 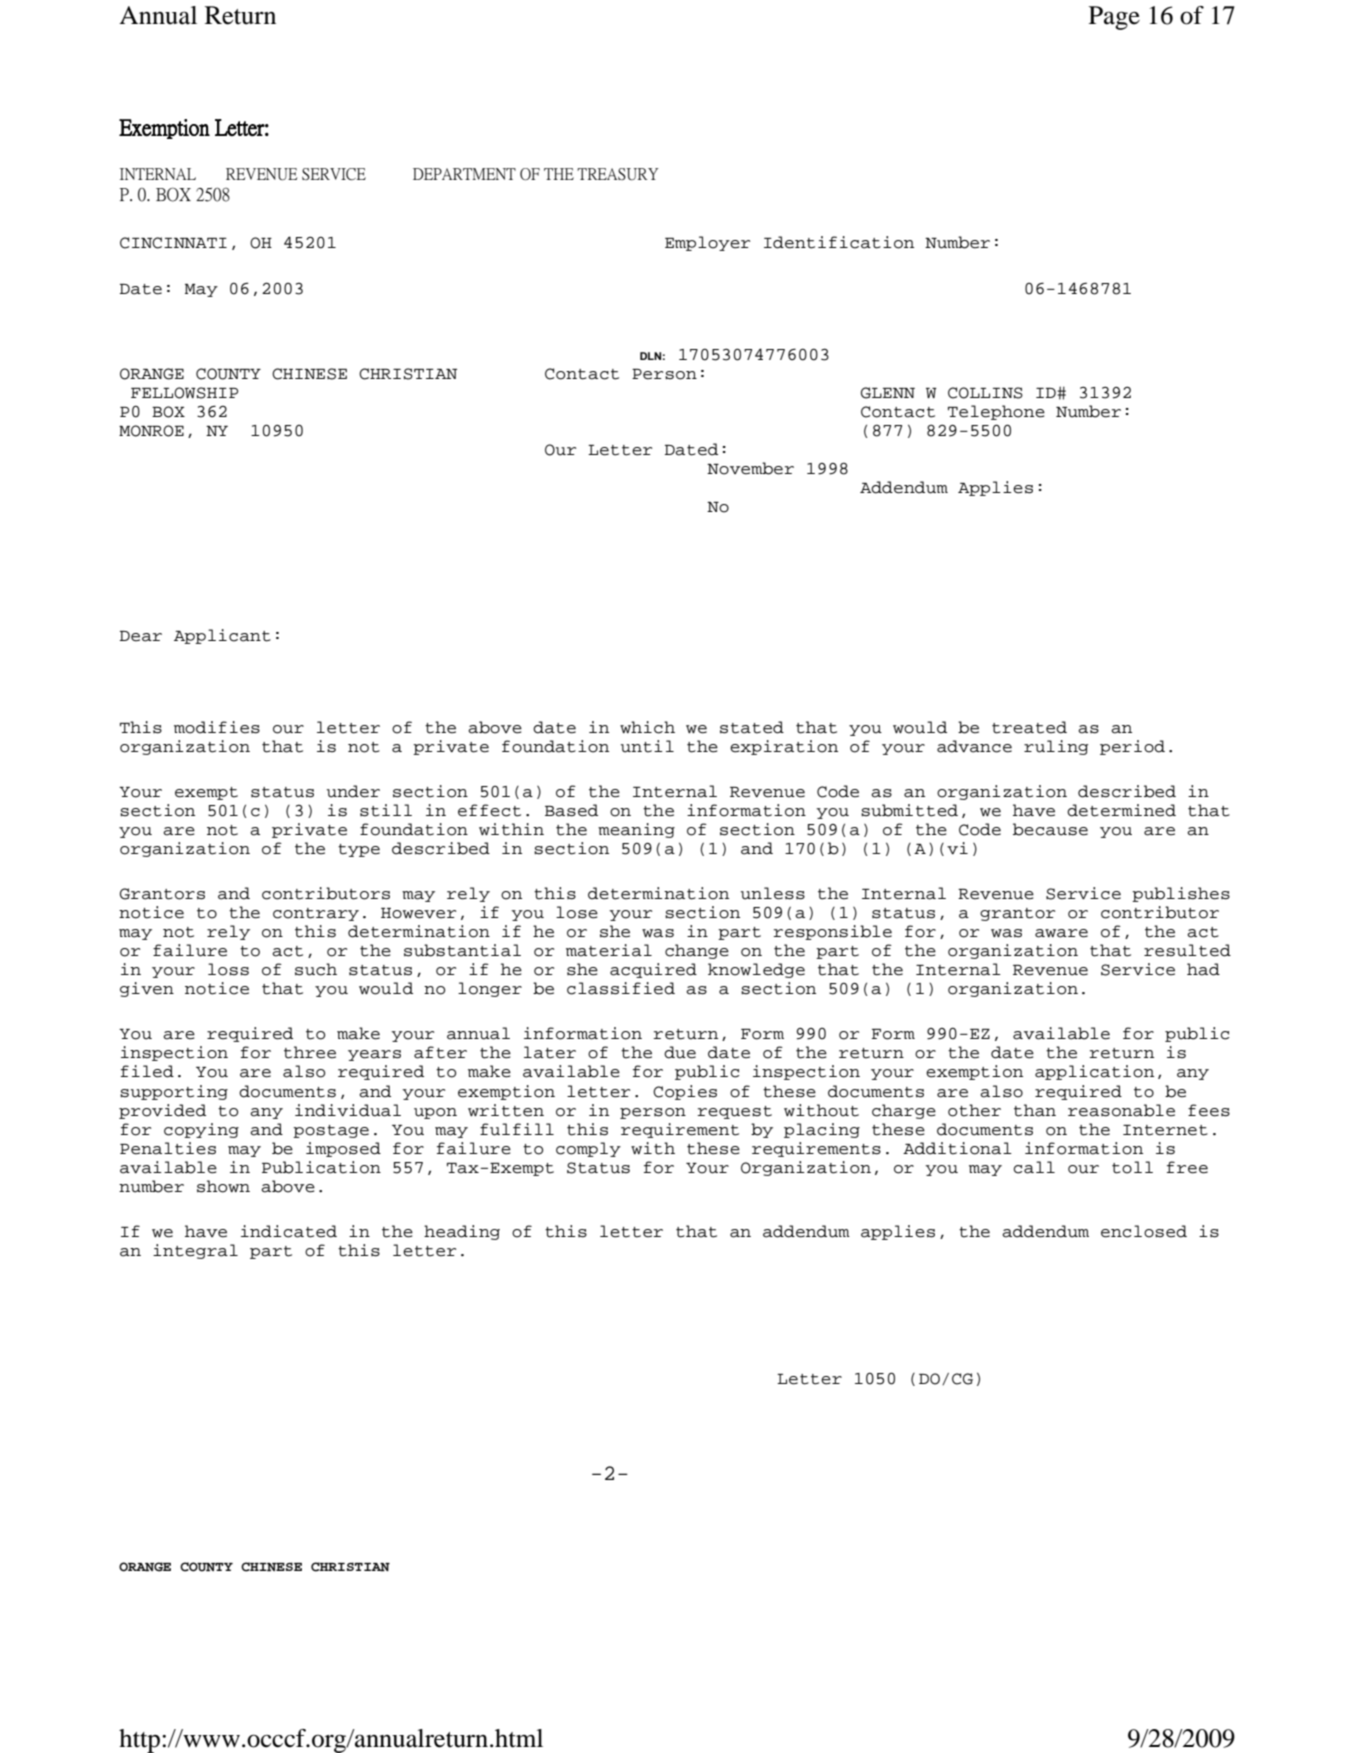 What do you see at coordinates (588, 1149) in the document?
I see `comply` at bounding box center [588, 1149].
